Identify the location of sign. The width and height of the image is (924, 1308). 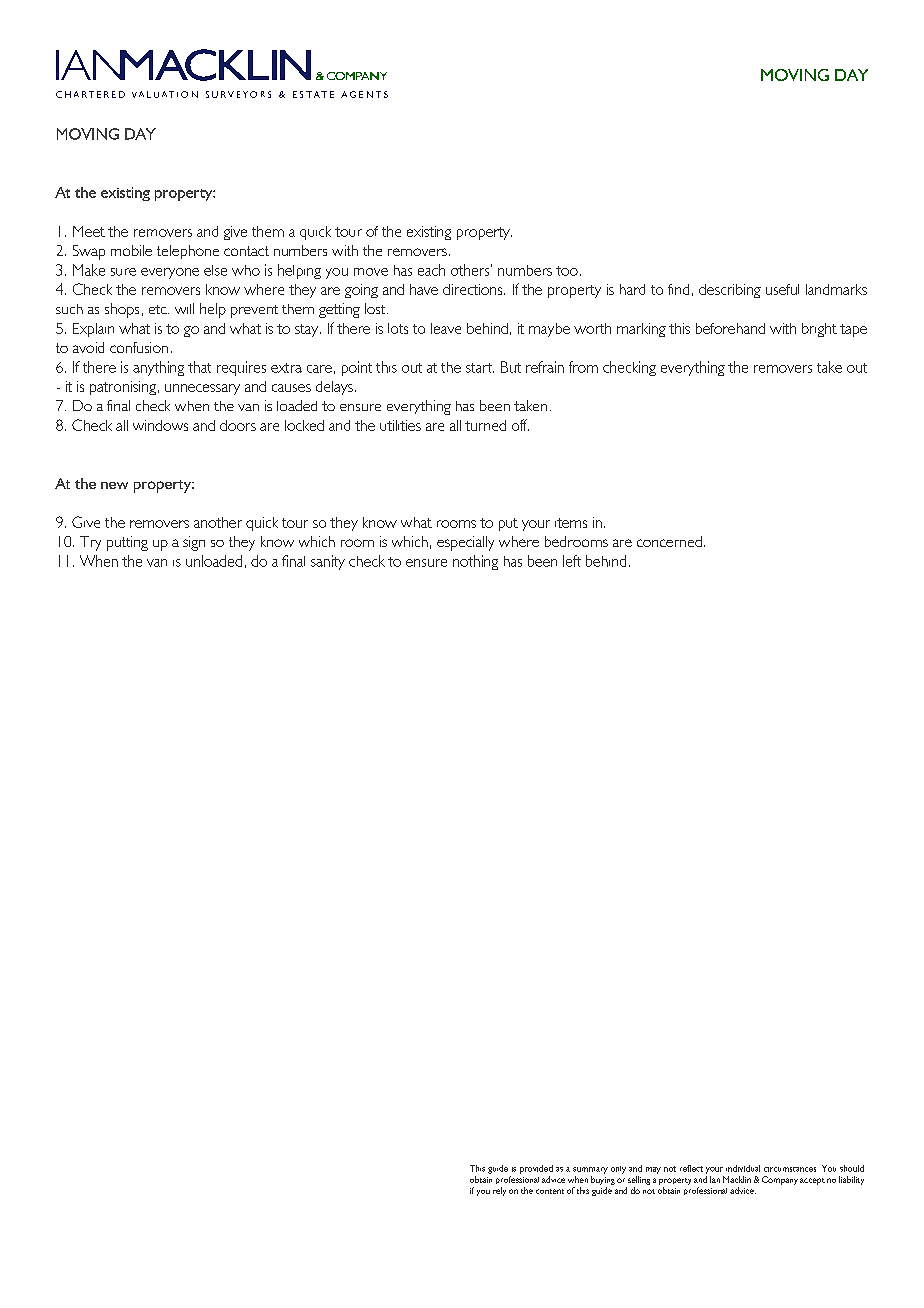
(194, 543).
